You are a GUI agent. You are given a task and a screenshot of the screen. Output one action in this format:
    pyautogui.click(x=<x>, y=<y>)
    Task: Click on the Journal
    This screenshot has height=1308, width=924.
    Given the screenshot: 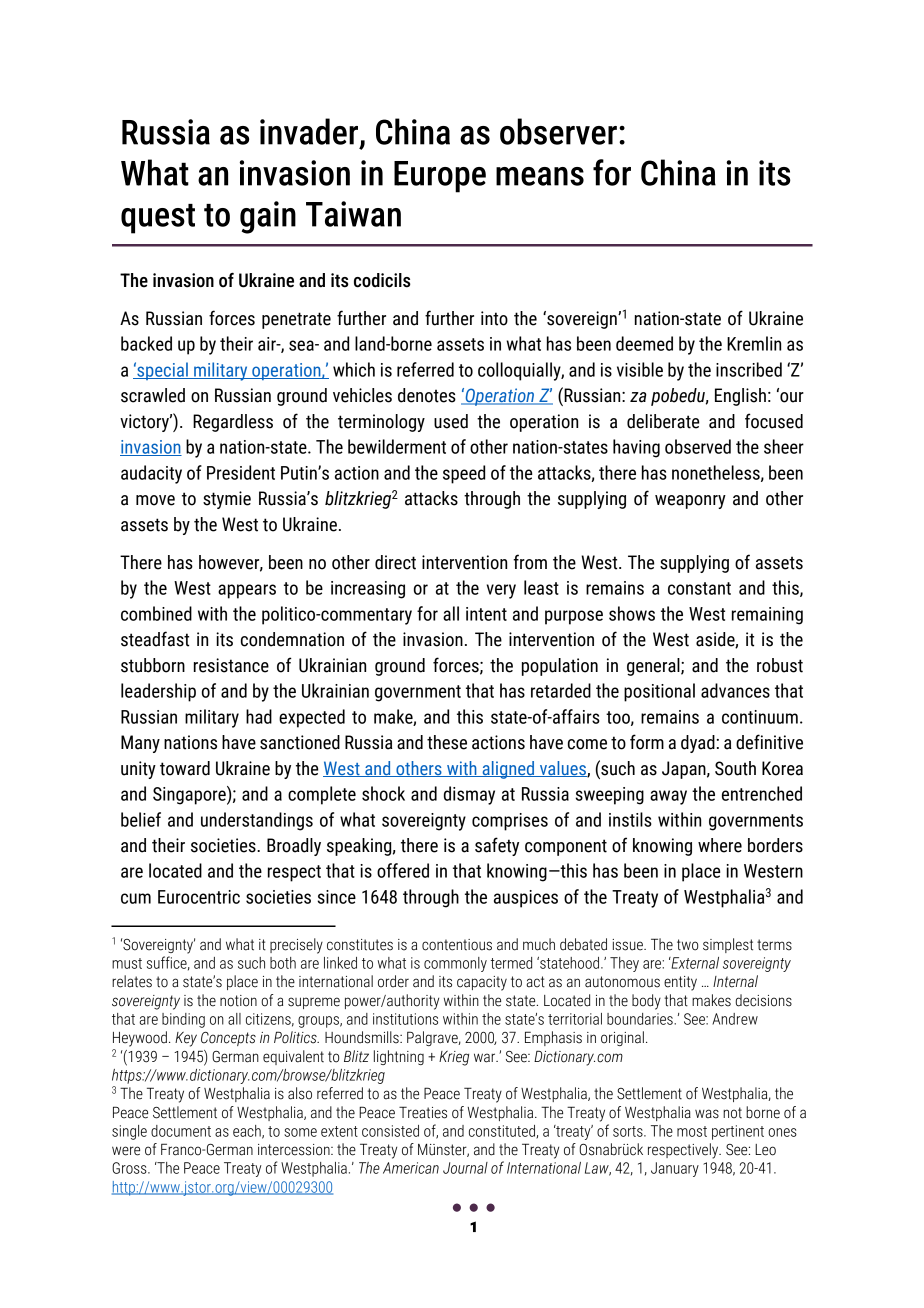 What is the action you would take?
    pyautogui.click(x=465, y=1168)
